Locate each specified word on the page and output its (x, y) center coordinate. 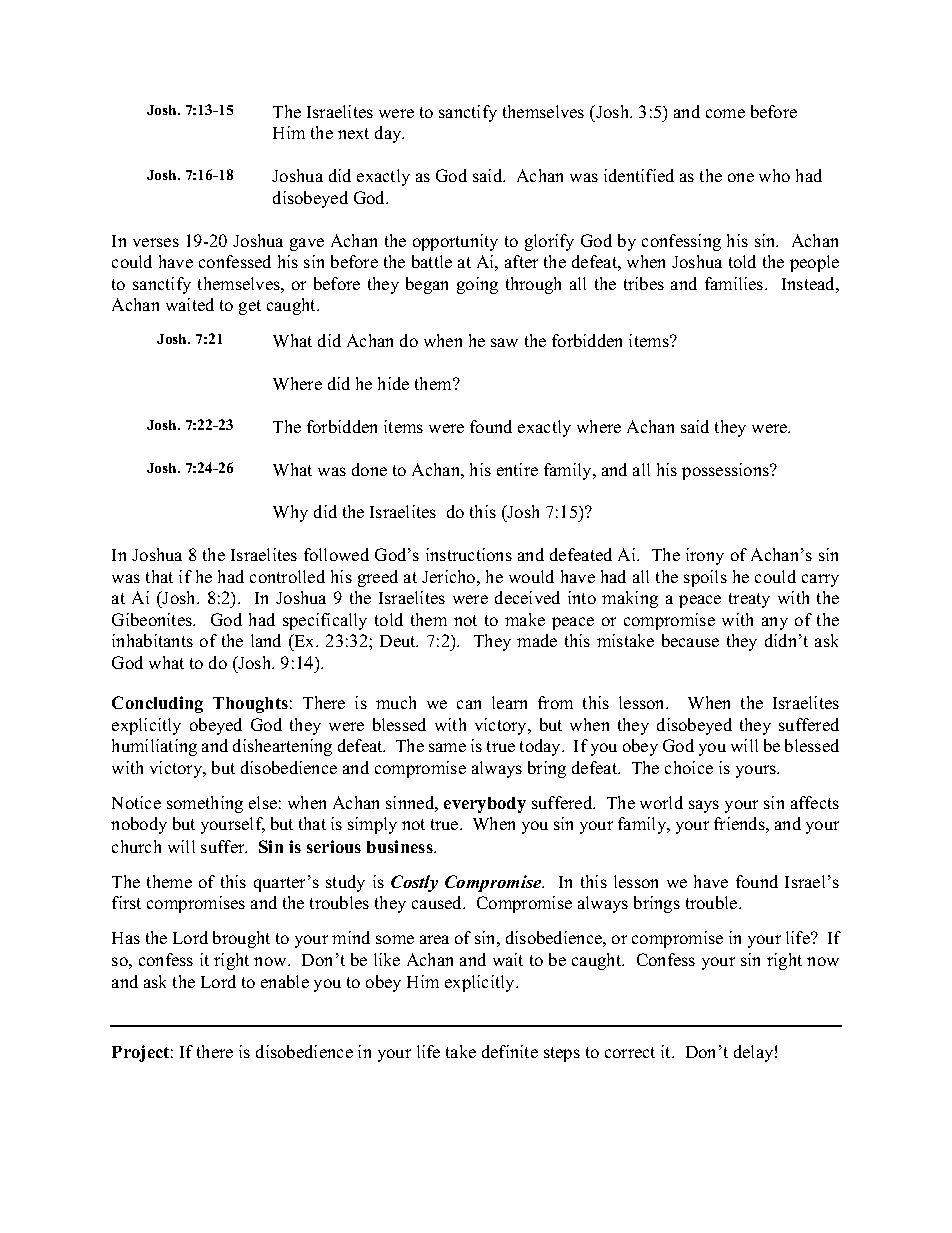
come (725, 113)
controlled (287, 576)
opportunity (455, 242)
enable (285, 981)
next (353, 133)
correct (630, 1052)
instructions (469, 554)
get (250, 307)
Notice (136, 802)
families (735, 283)
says (704, 806)
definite (510, 1051)
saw (504, 342)
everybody (485, 805)
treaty (749, 600)
